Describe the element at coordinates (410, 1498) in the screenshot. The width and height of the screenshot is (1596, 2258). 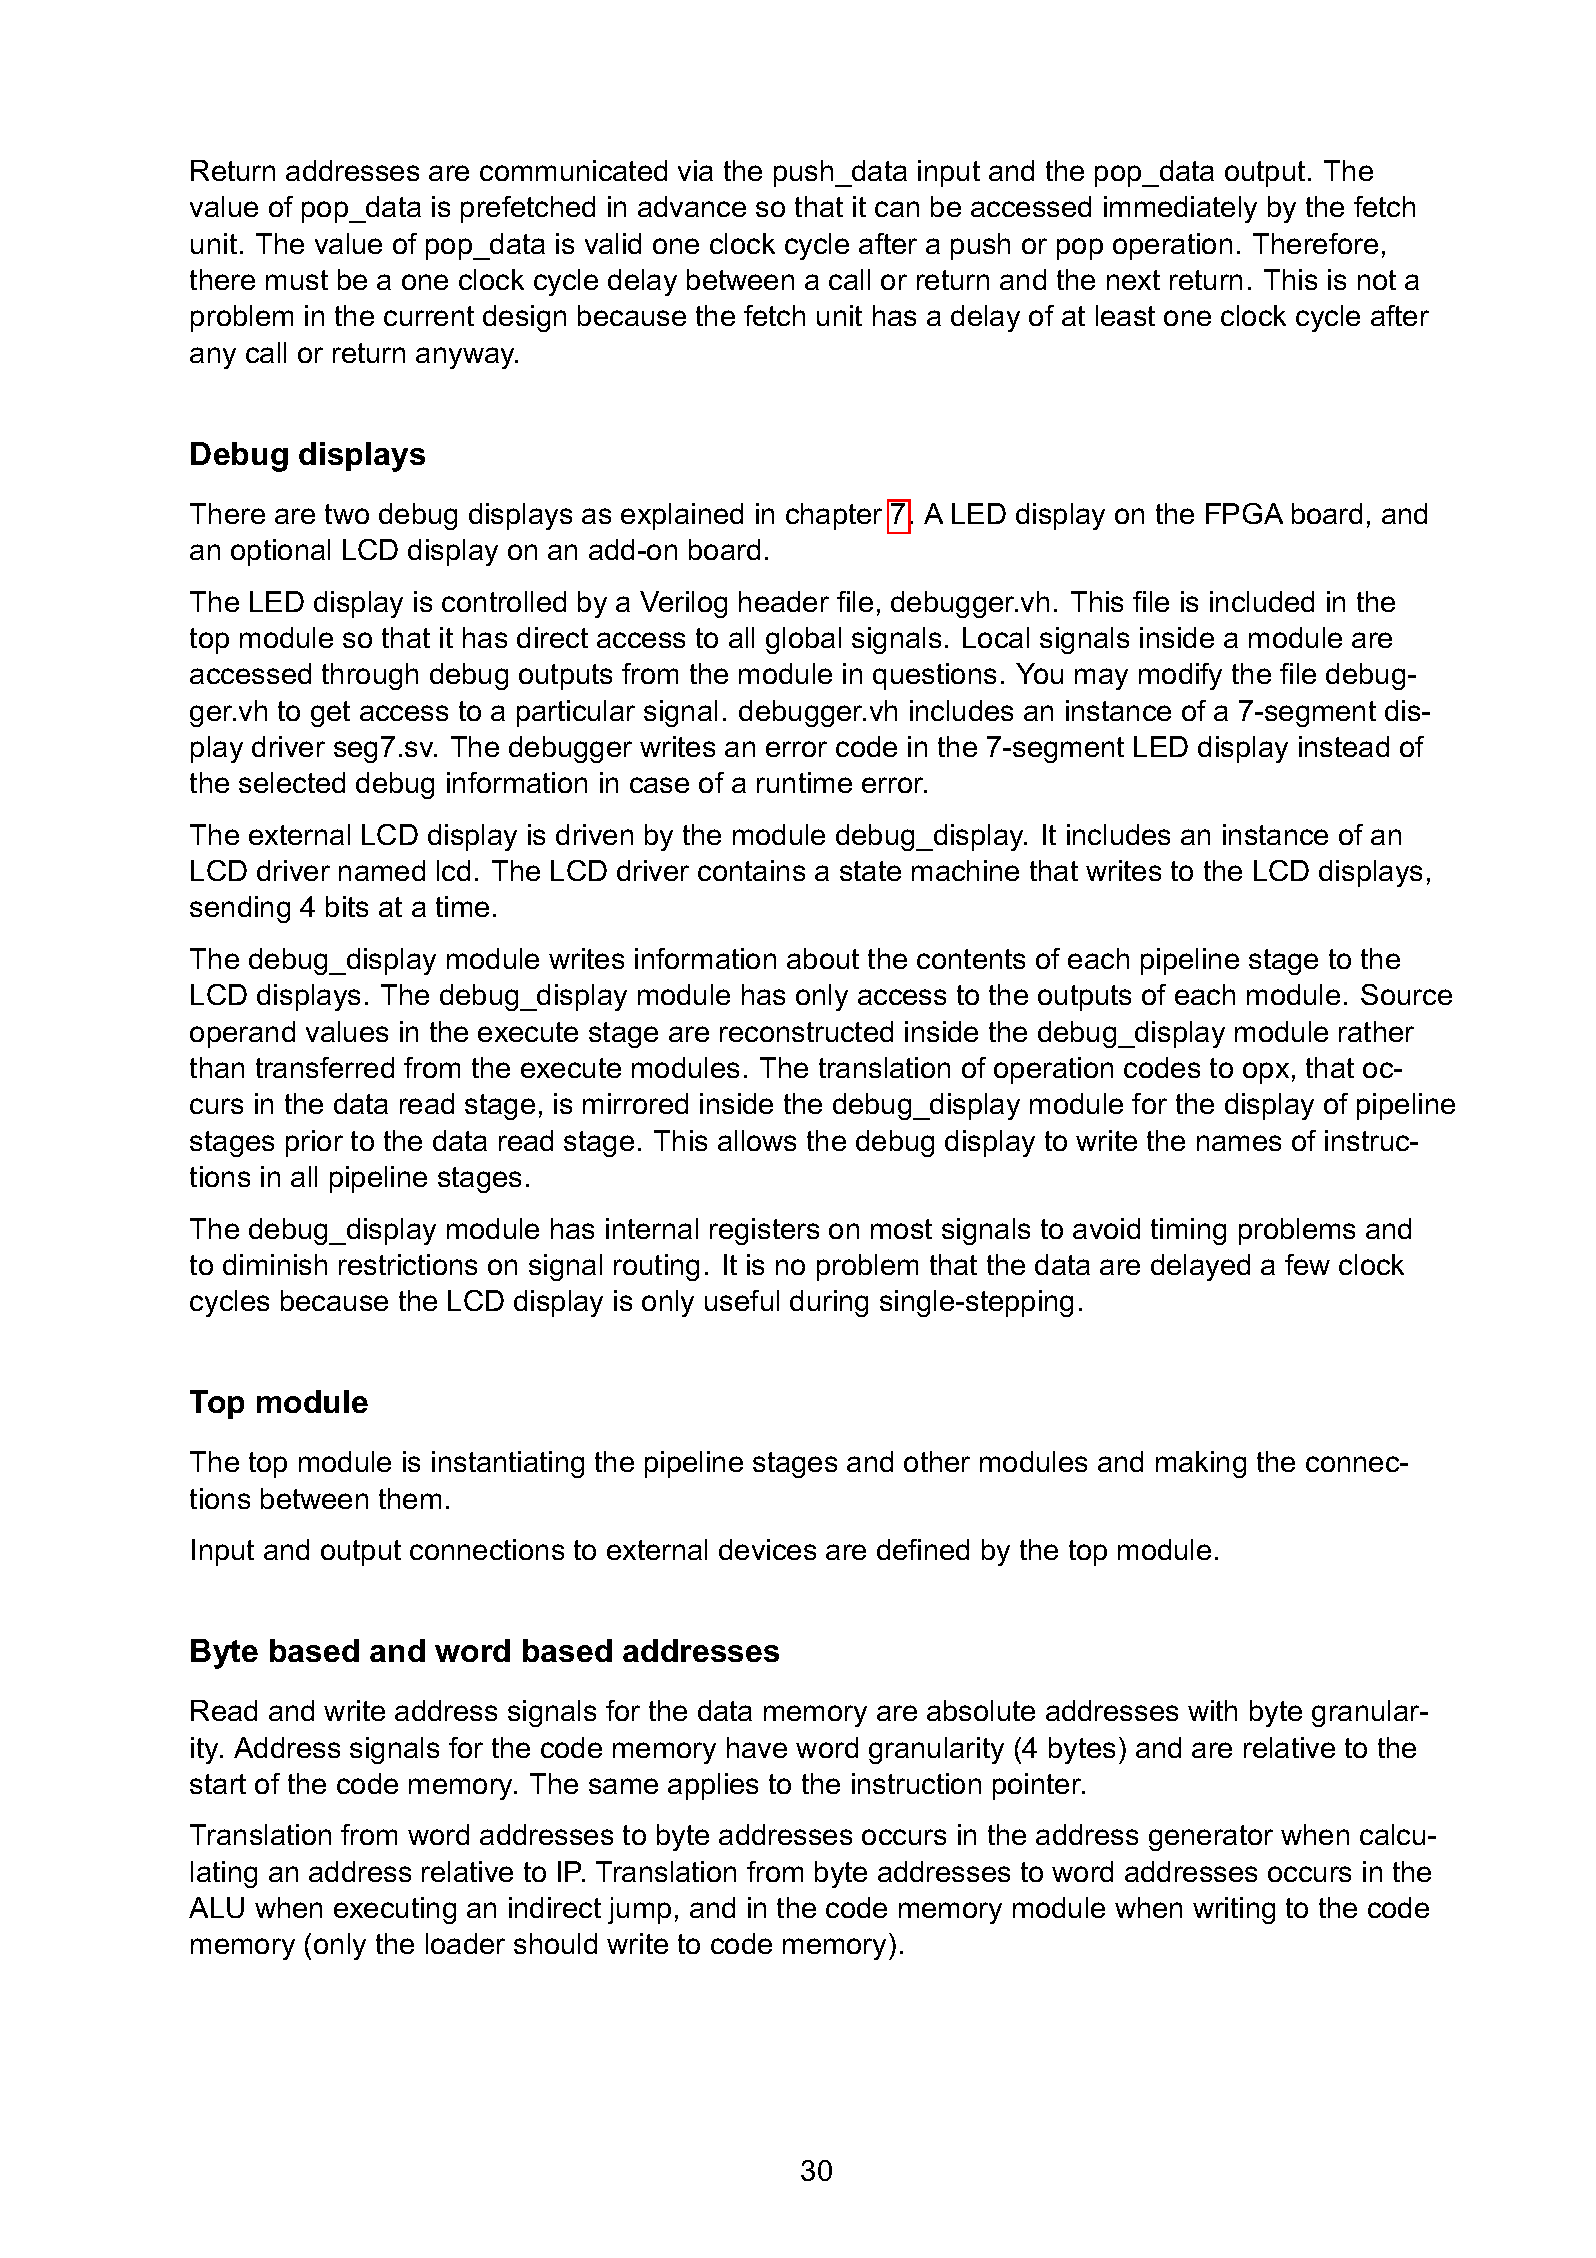
I see `them` at that location.
